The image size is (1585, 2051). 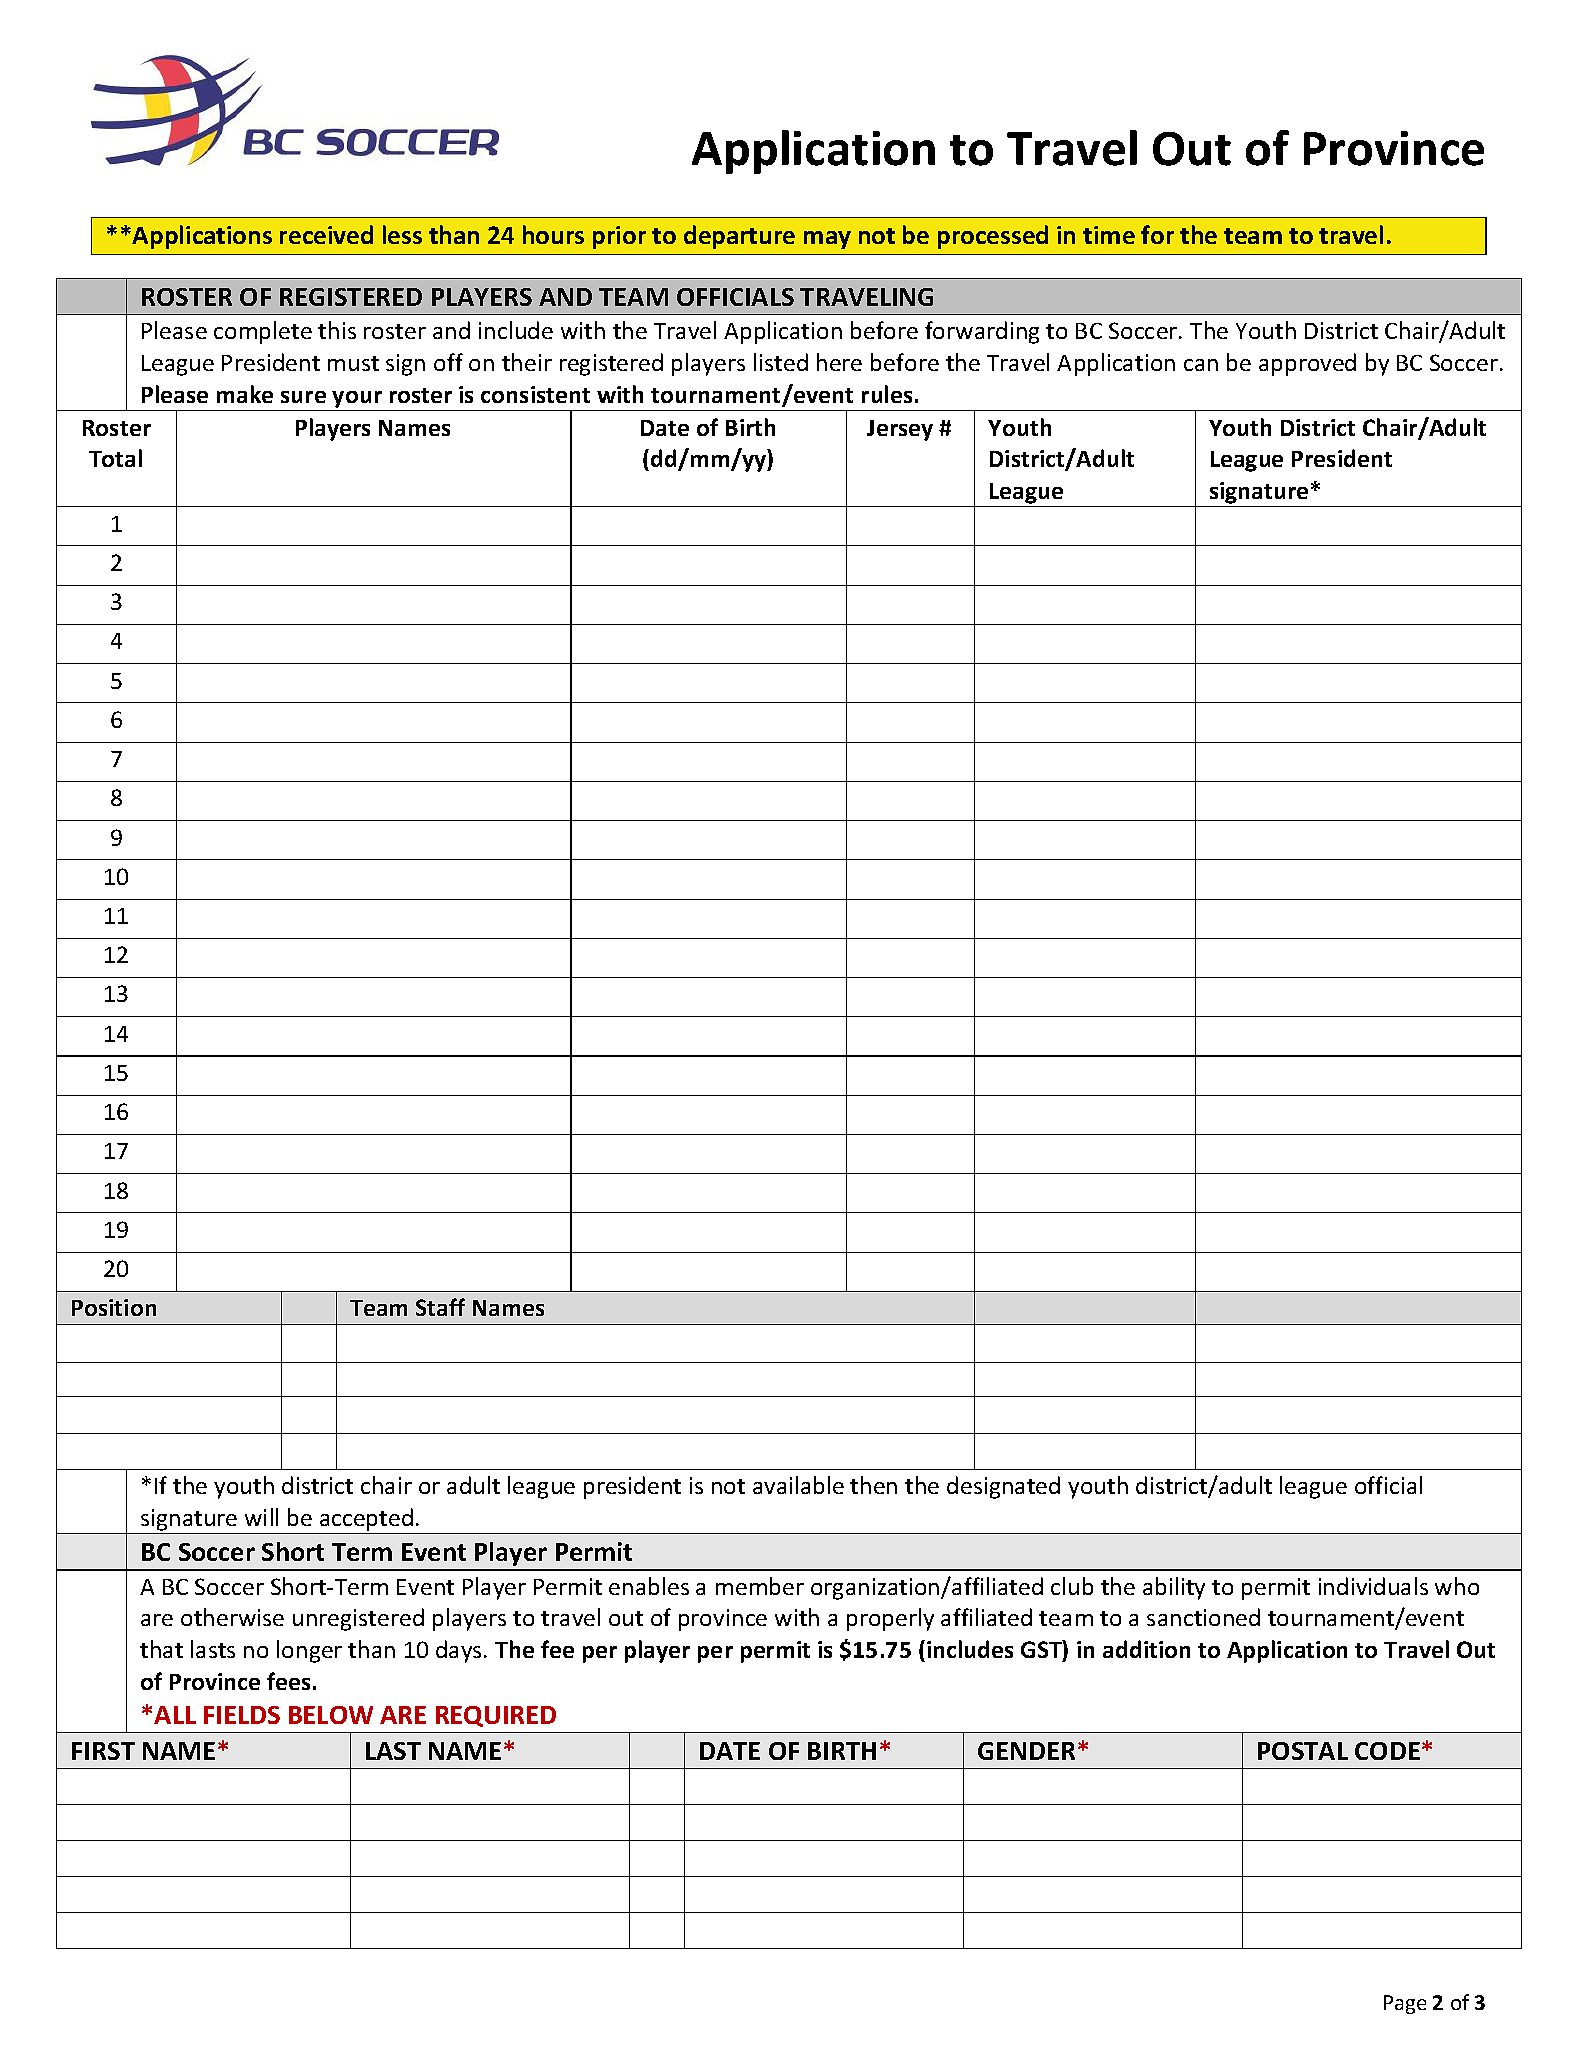 What do you see at coordinates (261, 1517) in the document?
I see `will` at bounding box center [261, 1517].
